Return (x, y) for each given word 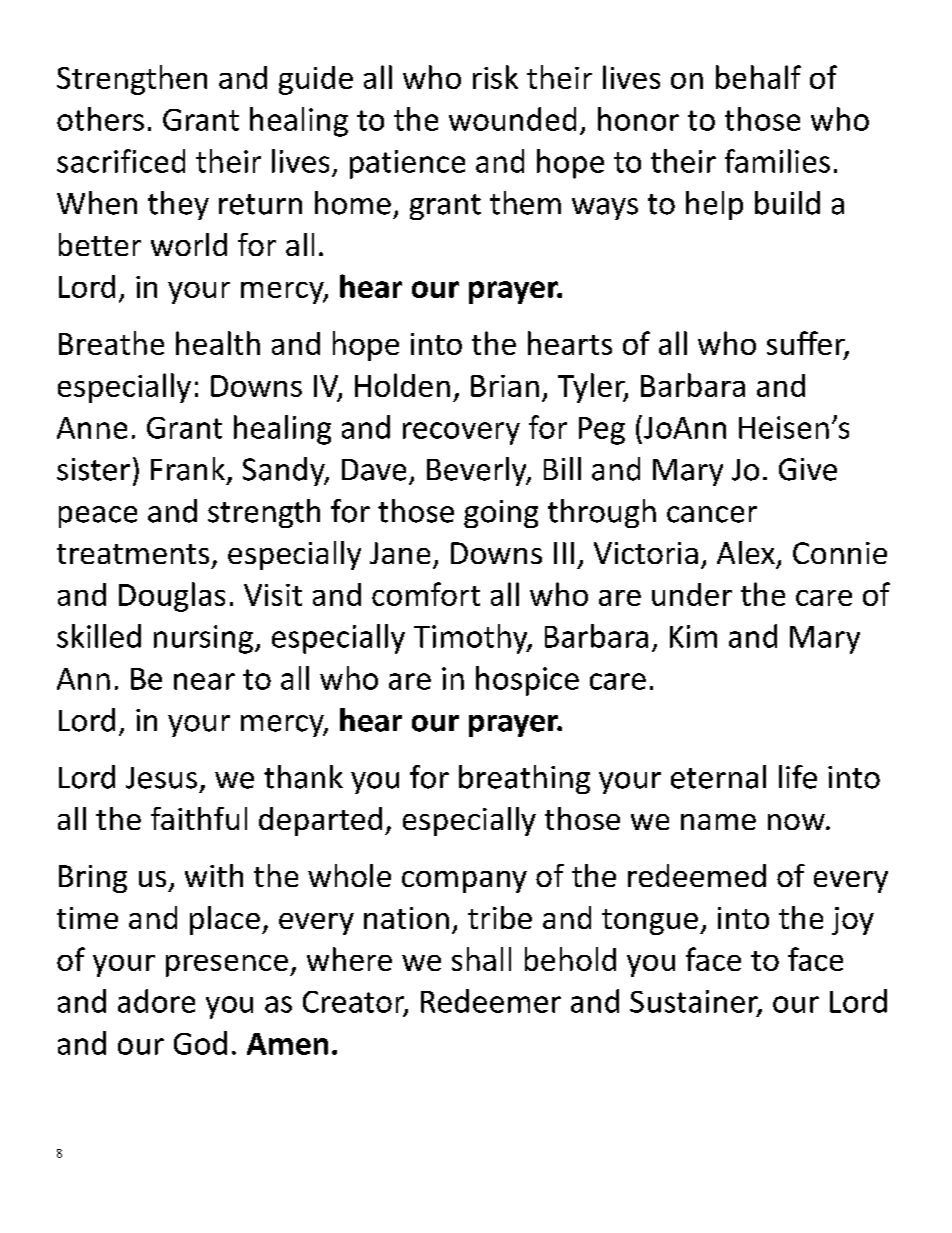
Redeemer (491, 1001)
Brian (505, 386)
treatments (133, 554)
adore (156, 1001)
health (218, 343)
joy (853, 921)
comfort (426, 594)
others (100, 119)
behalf (758, 77)
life (798, 777)
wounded (512, 119)
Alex (746, 552)
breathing (524, 779)
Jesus (161, 778)
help (714, 205)
